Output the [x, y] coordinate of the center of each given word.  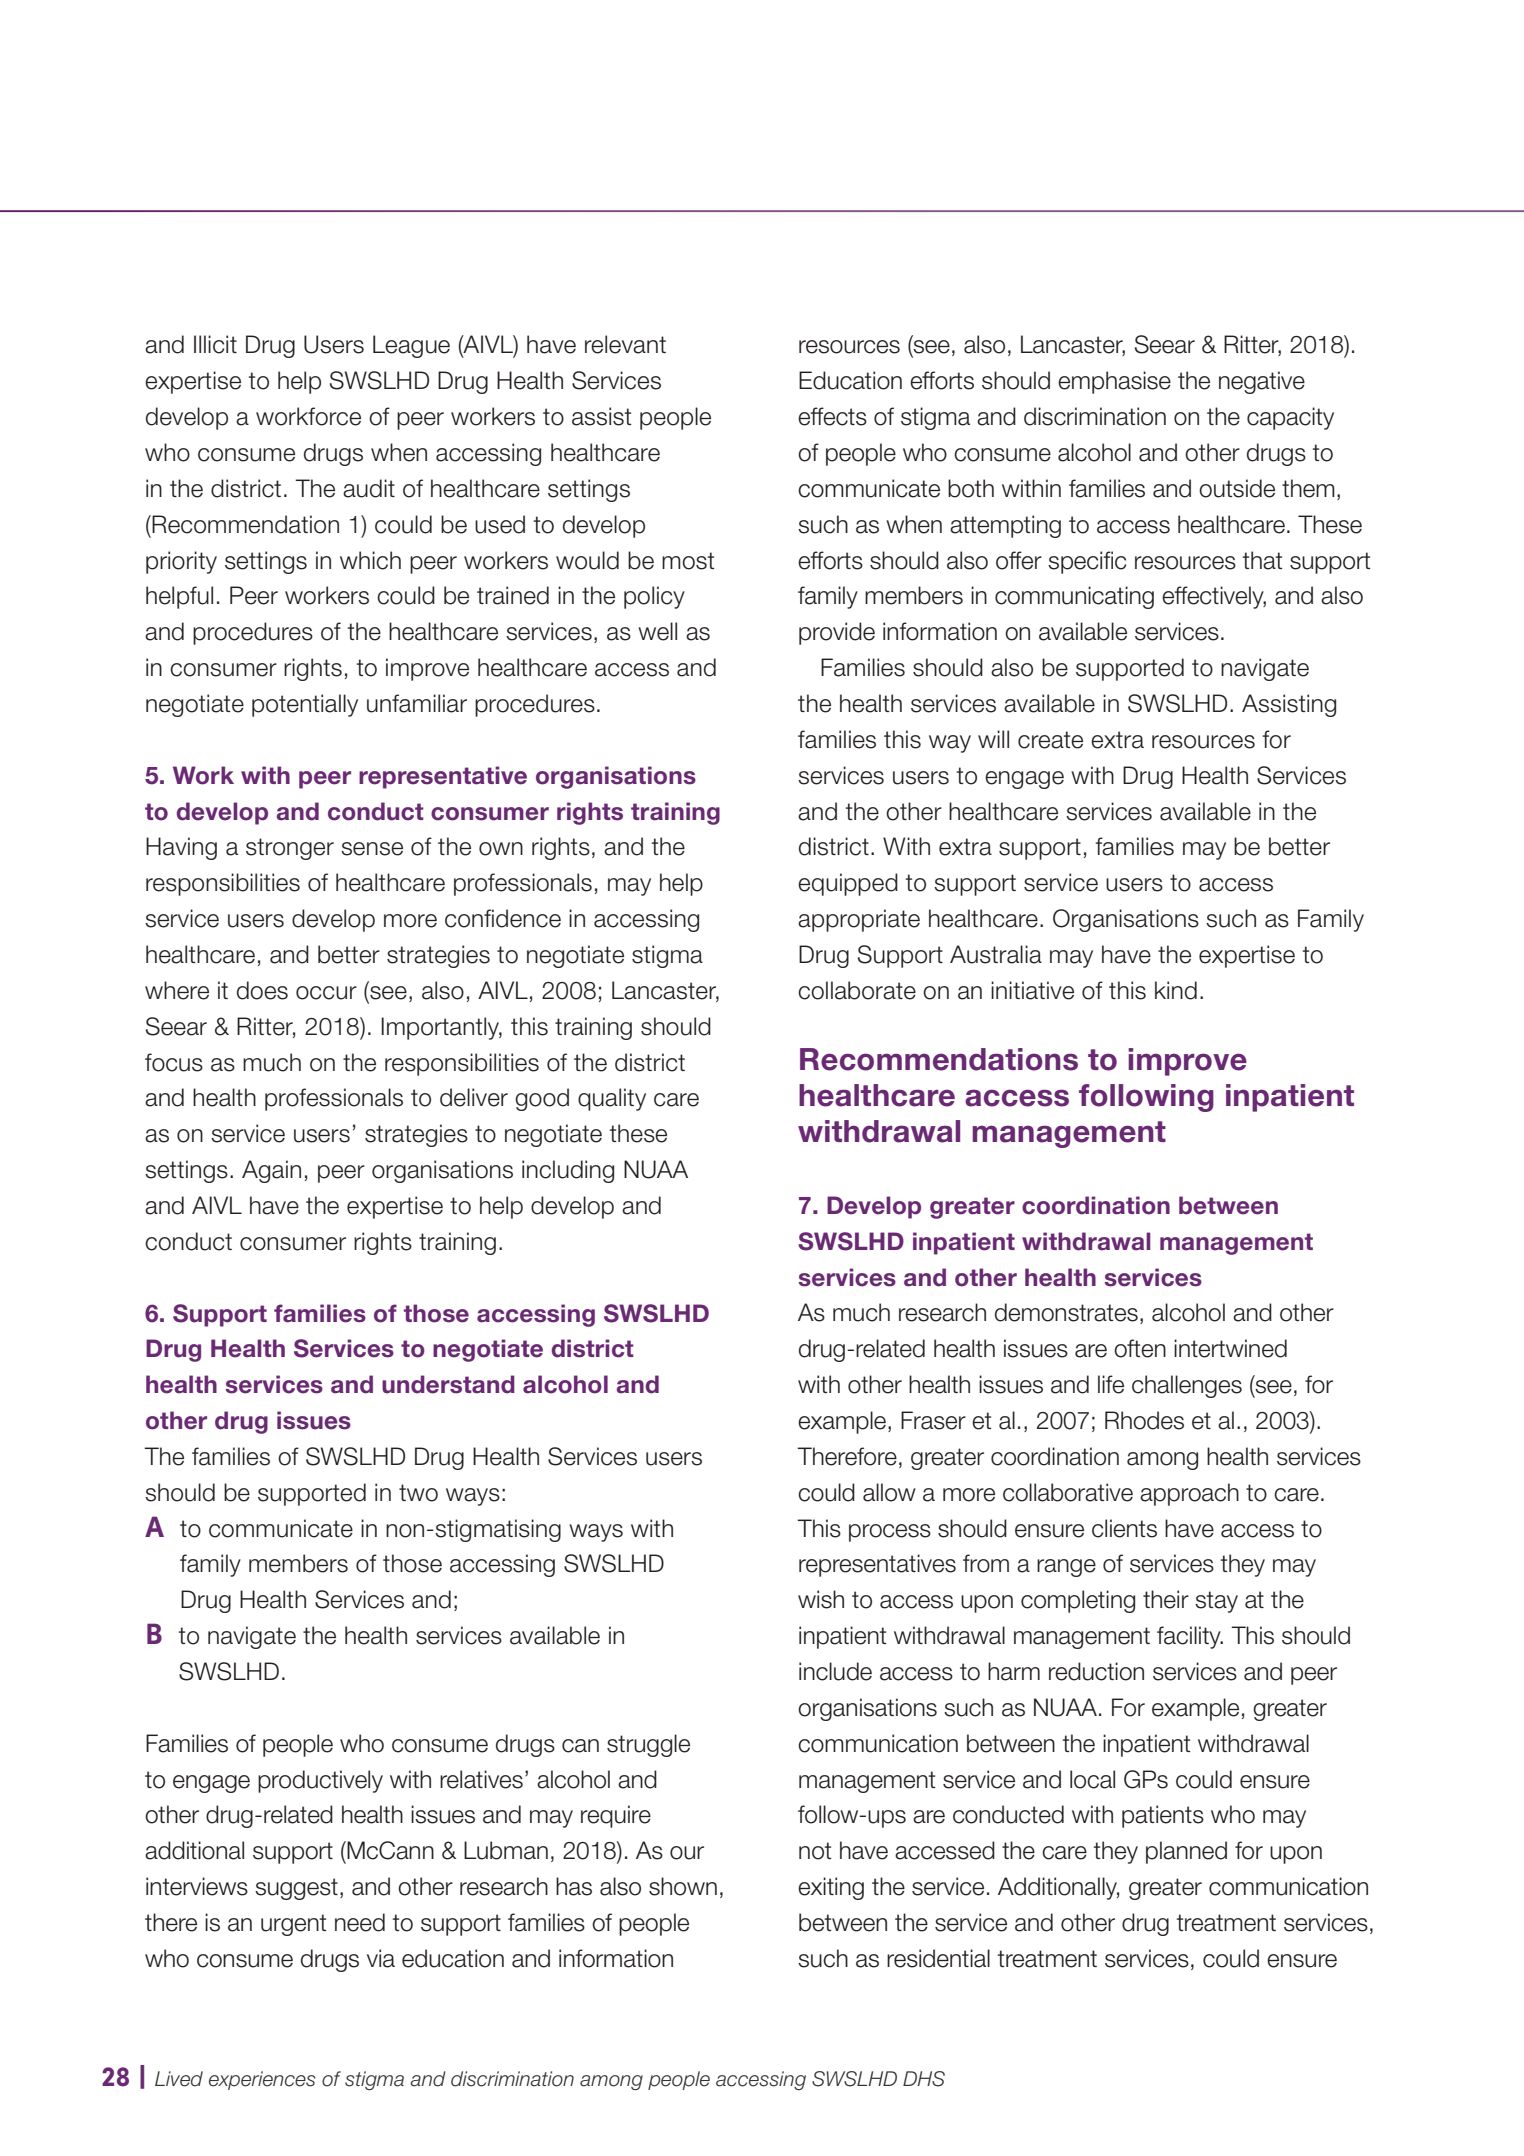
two [418, 1493]
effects [832, 416]
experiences [262, 2080]
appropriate [859, 920]
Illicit [215, 344]
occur [326, 993]
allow [889, 1492]
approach [1189, 1494]
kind [1176, 990]
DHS [924, 2079]
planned [1186, 1852]
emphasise [1114, 382]
